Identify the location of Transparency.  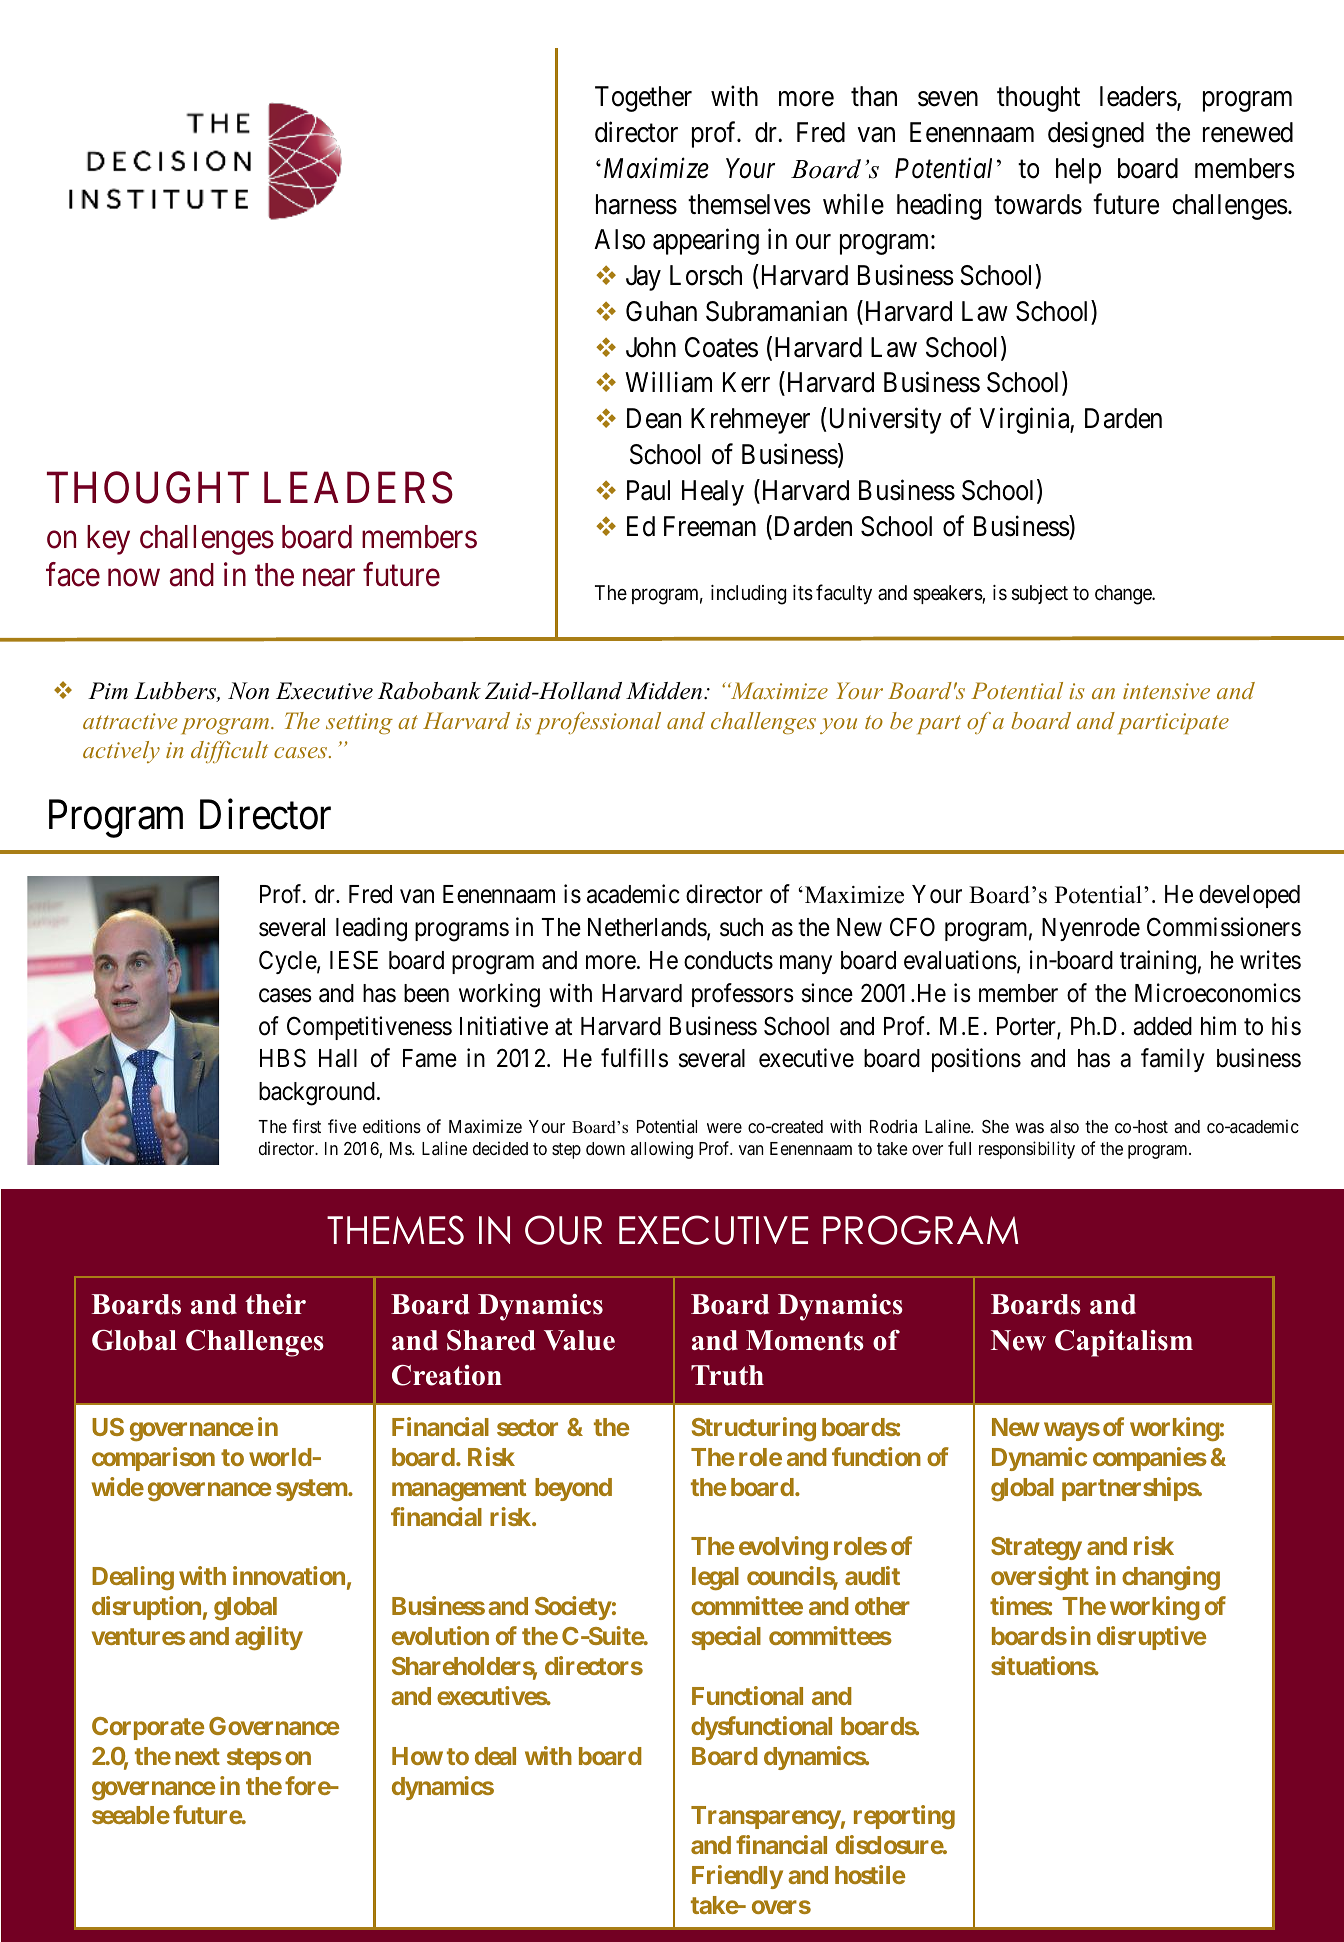
(766, 1817).
